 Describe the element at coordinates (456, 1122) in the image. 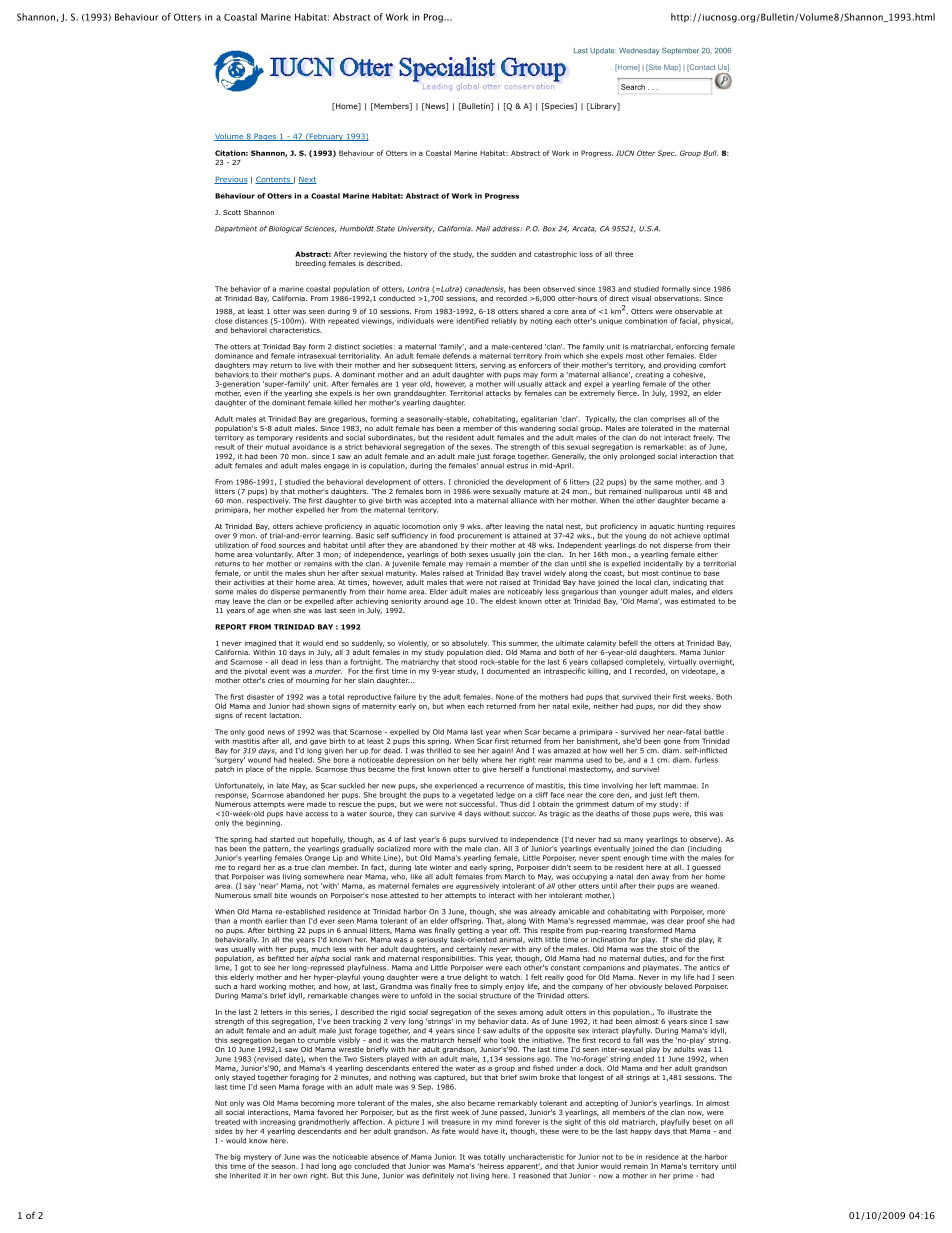

I see `treasure` at that location.
